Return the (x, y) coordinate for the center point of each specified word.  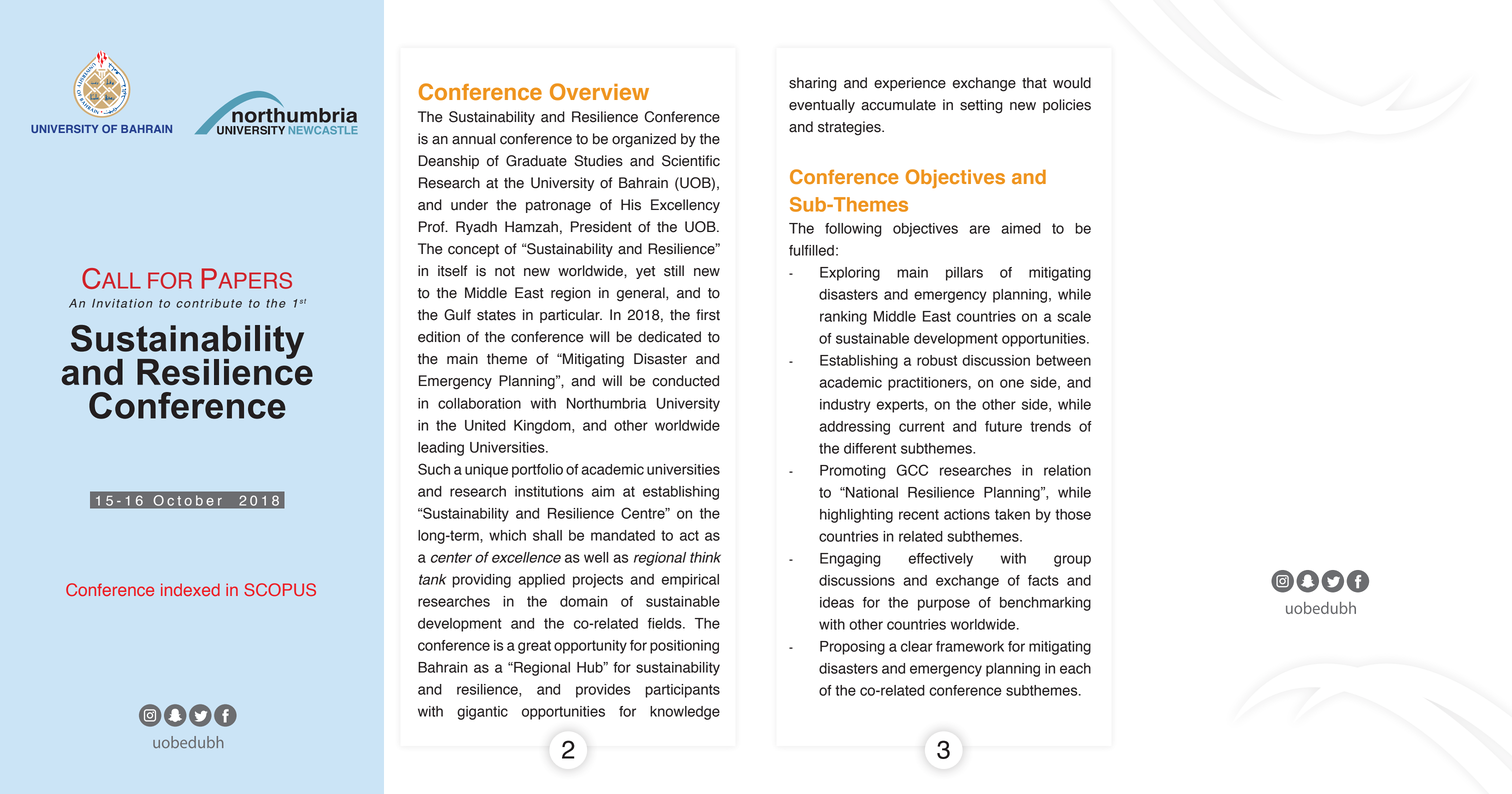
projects (598, 581)
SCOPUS (280, 589)
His (631, 205)
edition (439, 337)
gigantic (482, 713)
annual (473, 139)
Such (434, 469)
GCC (912, 470)
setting (981, 106)
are (979, 229)
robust (937, 360)
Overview (599, 91)
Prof (433, 227)
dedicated (669, 337)
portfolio (537, 471)
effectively (941, 560)
